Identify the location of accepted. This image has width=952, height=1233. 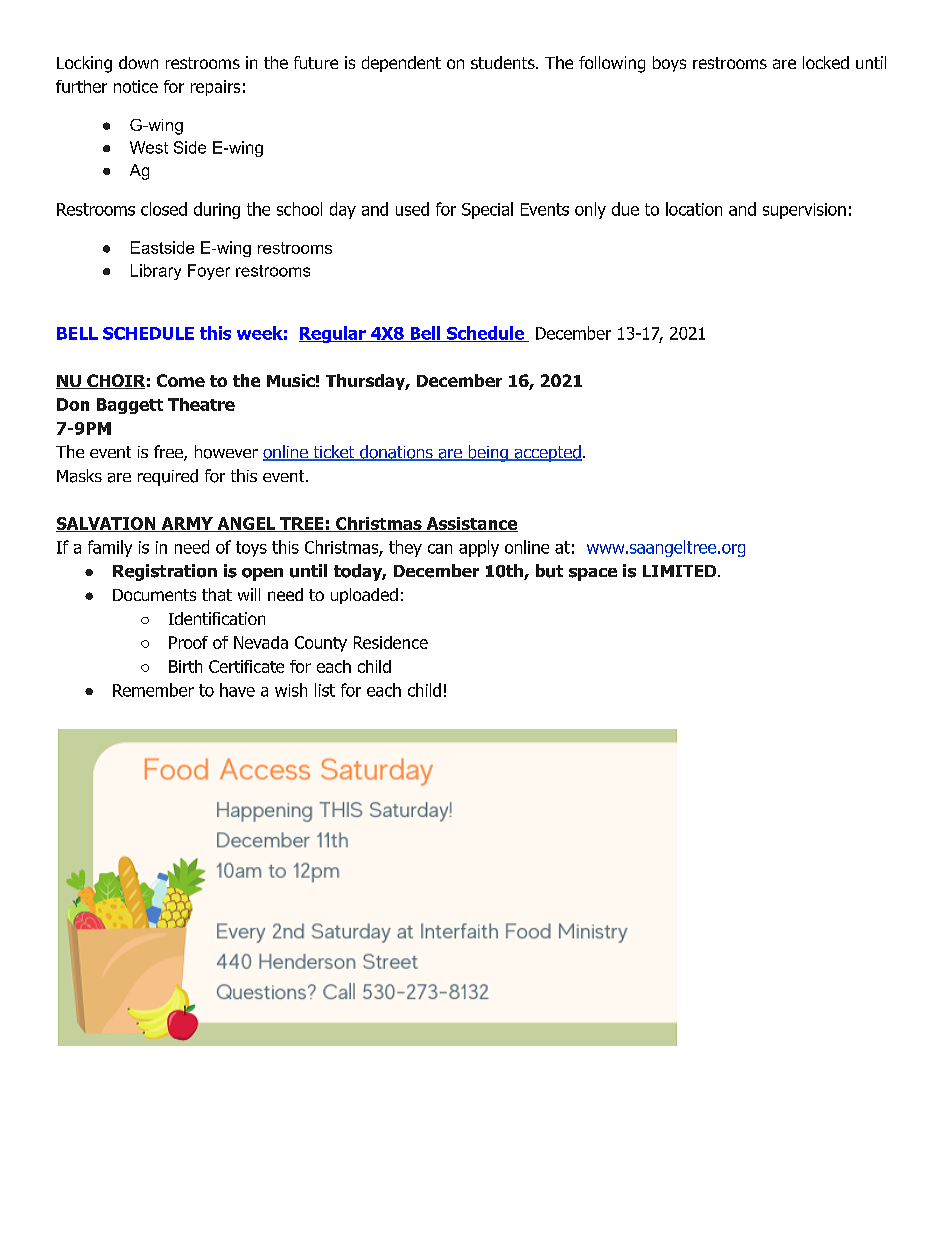
(547, 453).
